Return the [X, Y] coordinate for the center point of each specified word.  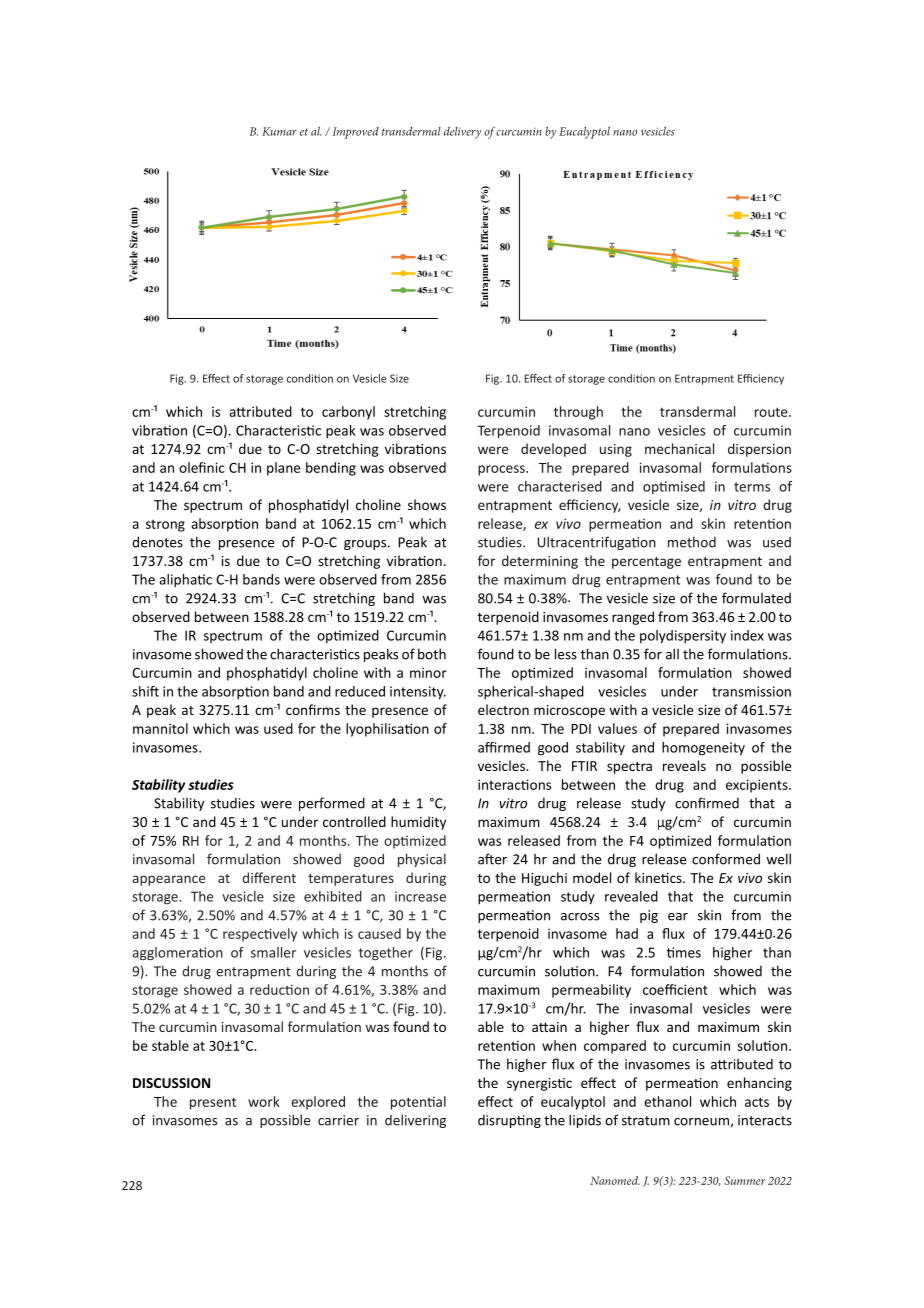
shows [427, 504]
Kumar [279, 131]
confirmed [707, 803]
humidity [418, 823]
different [269, 877]
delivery [463, 133]
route [772, 412]
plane [284, 469]
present [213, 1103]
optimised [674, 487]
